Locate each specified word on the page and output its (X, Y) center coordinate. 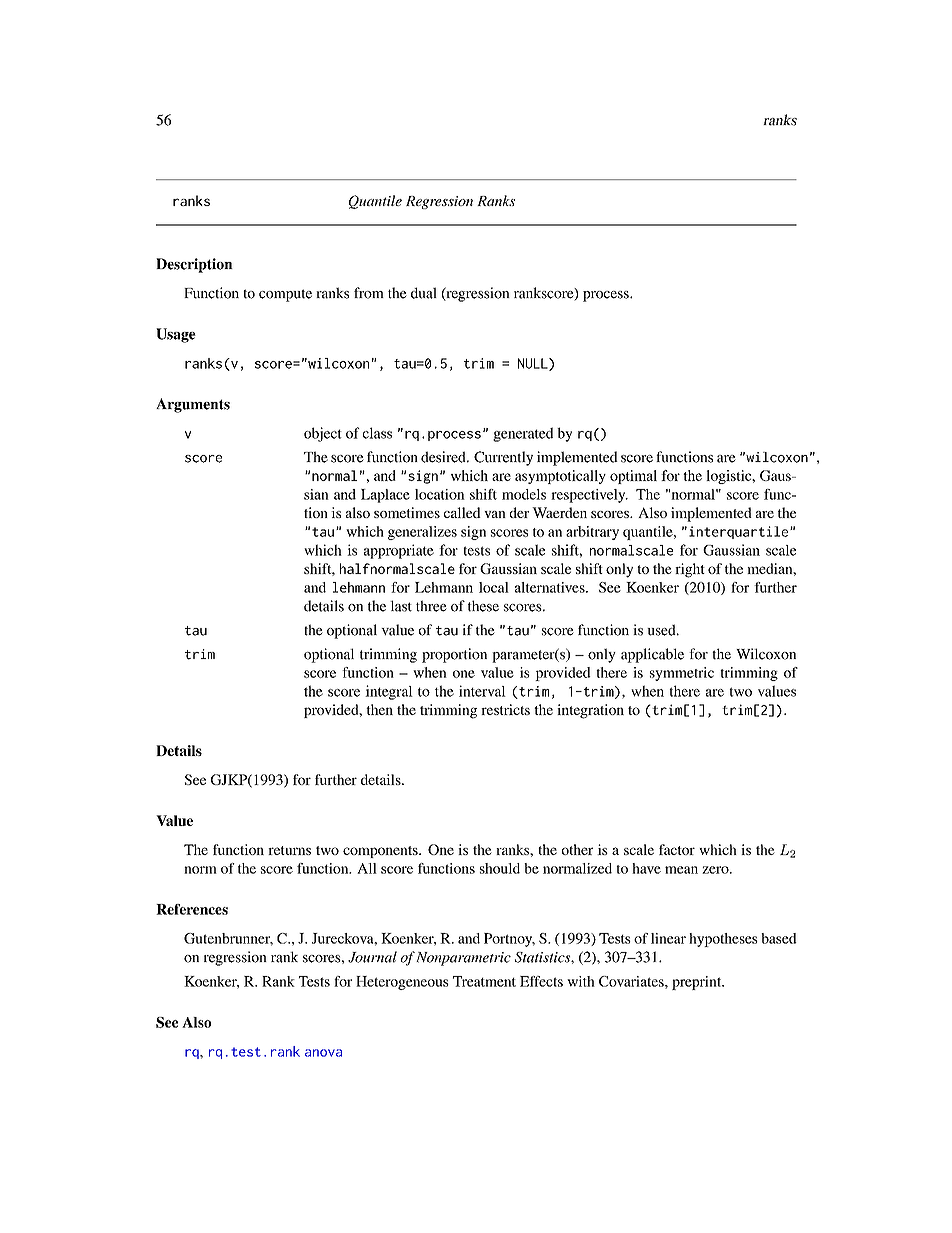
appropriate (399, 551)
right (690, 570)
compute (285, 295)
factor (677, 849)
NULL (534, 364)
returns (289, 850)
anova (323, 1053)
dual (424, 293)
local (494, 587)
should (500, 868)
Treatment (484, 981)
